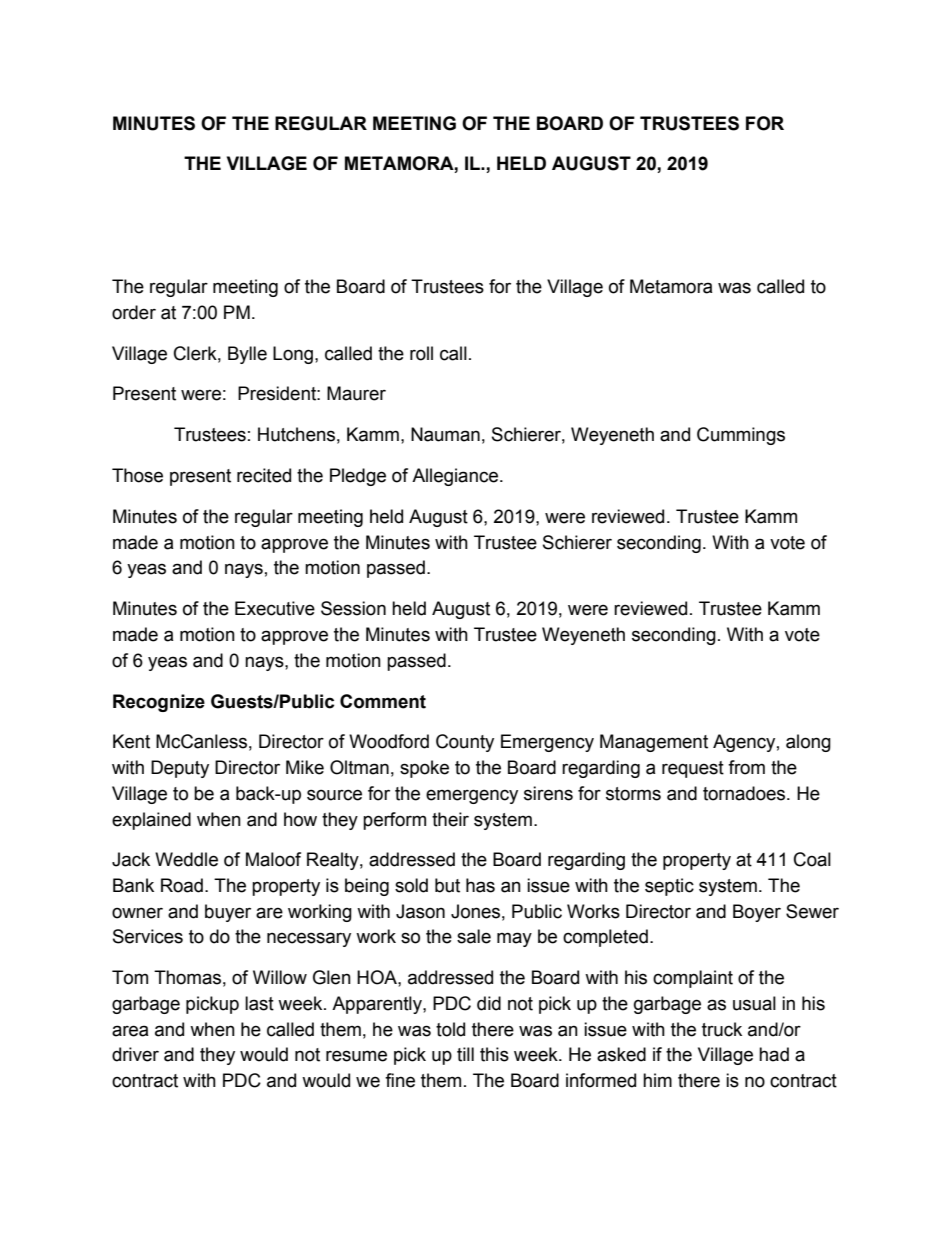 The width and height of the document is (952, 1233). What do you see at coordinates (159, 703) in the document?
I see `Recognize` at bounding box center [159, 703].
